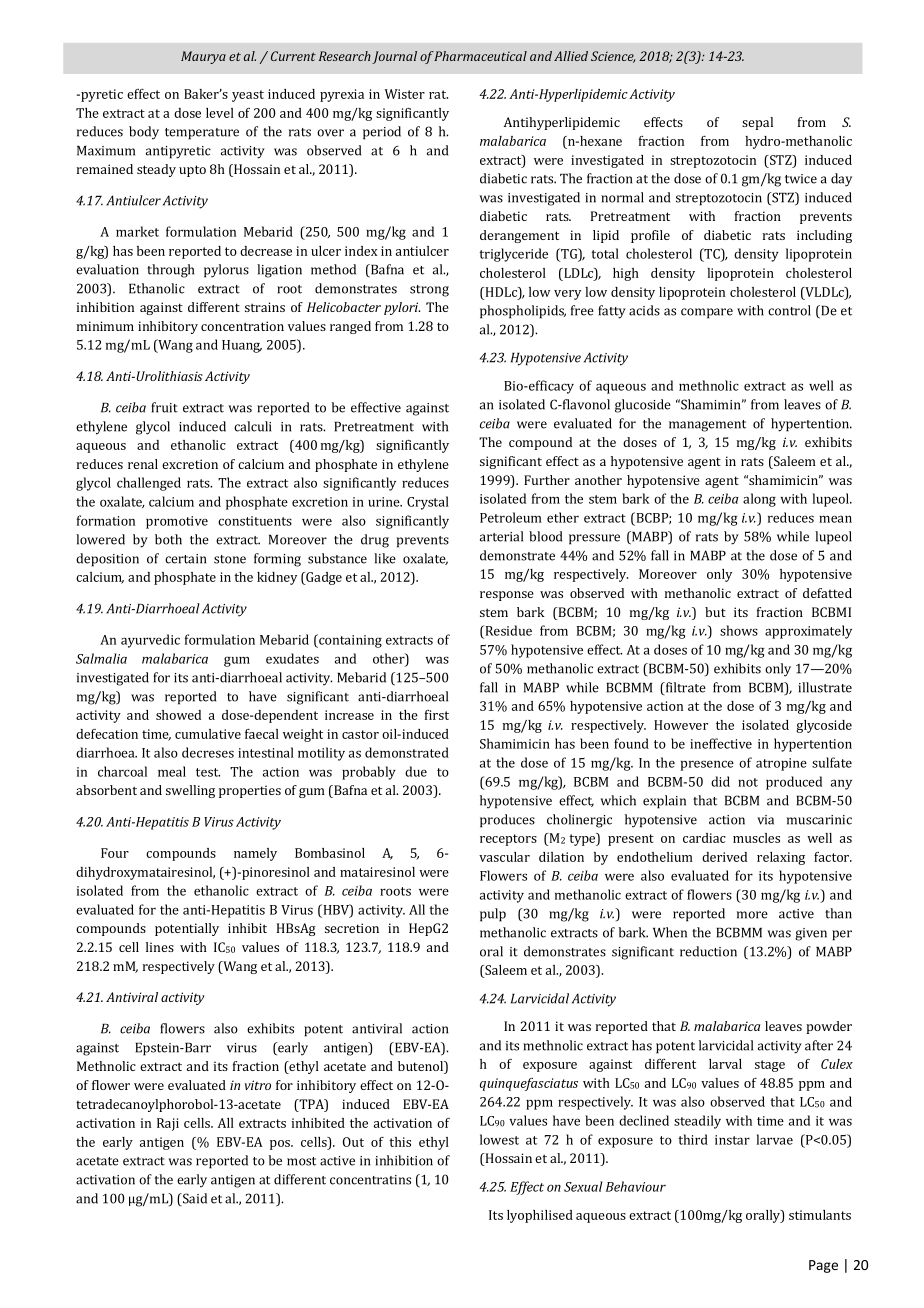 The width and height of the screenshot is (924, 1308). I want to click on period, so click(382, 133).
